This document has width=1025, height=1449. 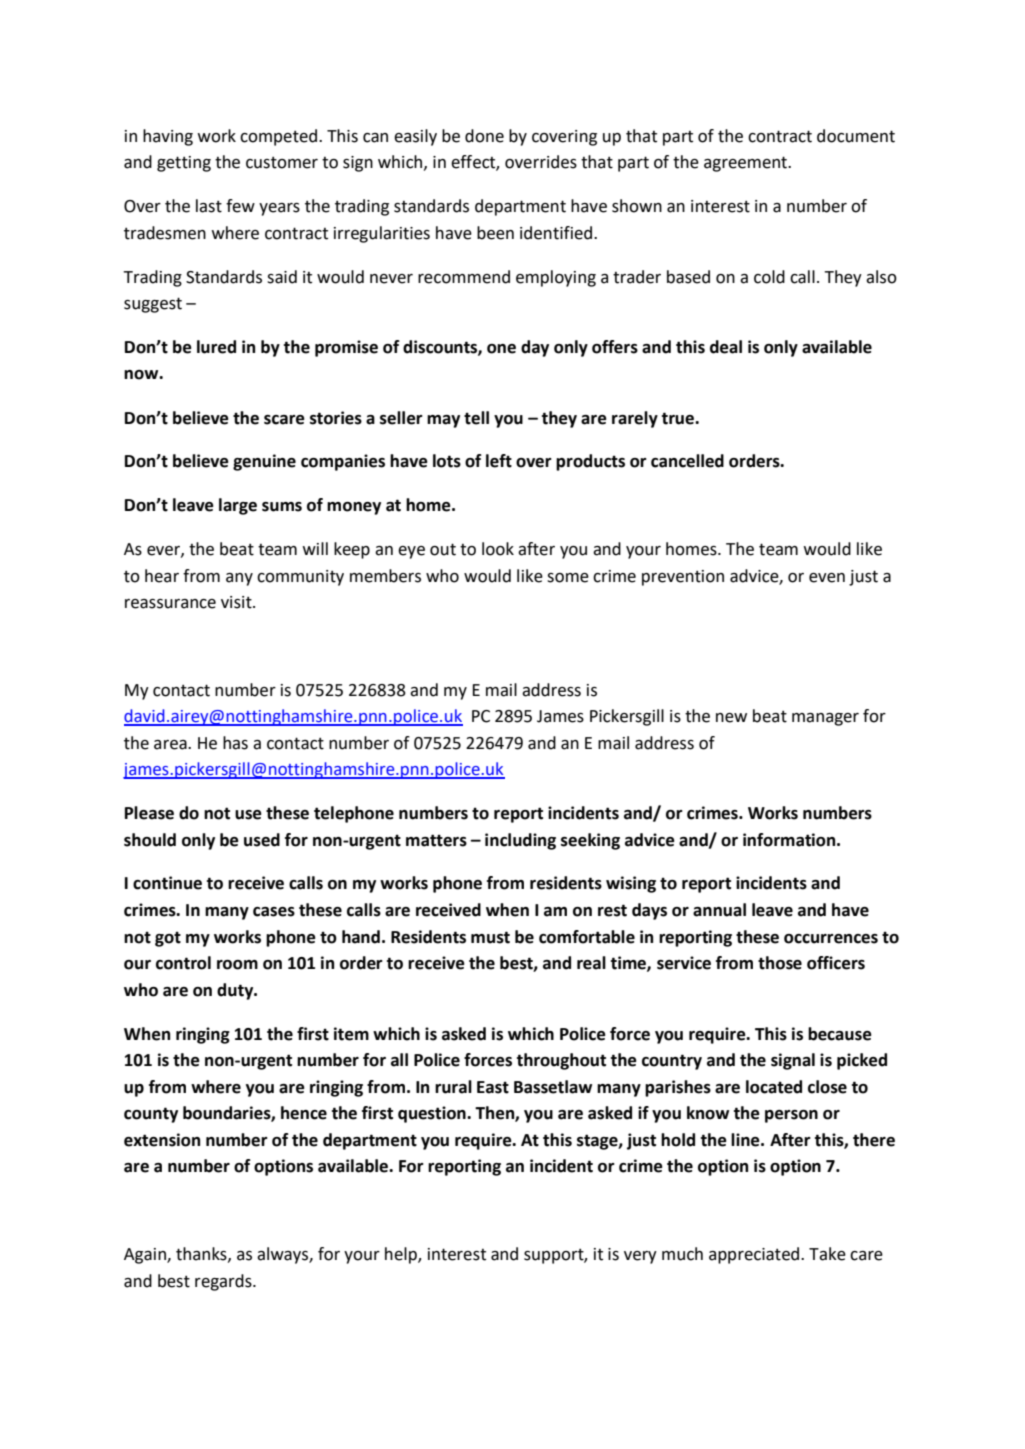 I want to click on agreement, so click(x=747, y=164).
